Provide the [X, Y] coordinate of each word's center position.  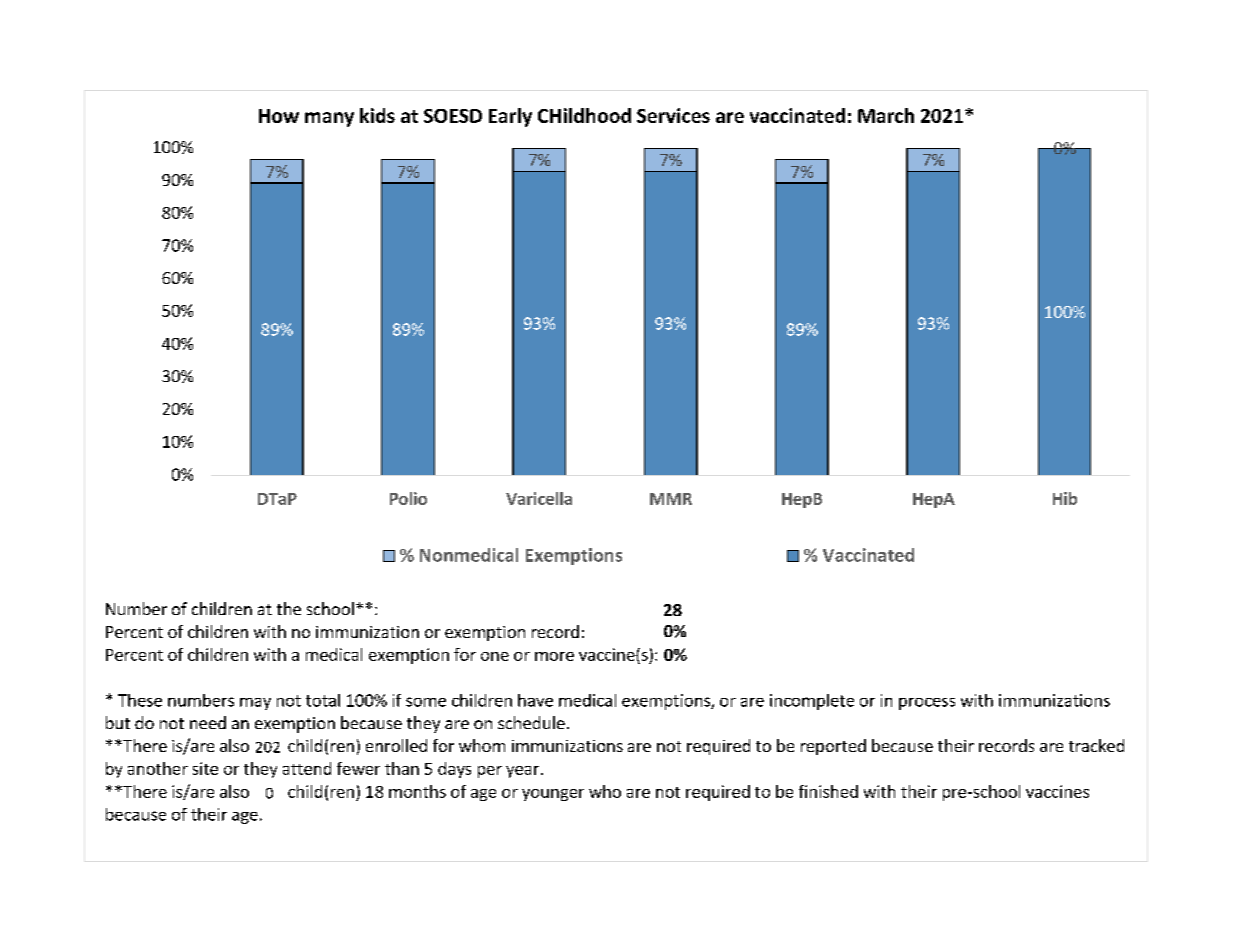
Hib [1065, 498]
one [495, 656]
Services [673, 115]
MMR [671, 499]
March [886, 115]
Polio [408, 498]
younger [553, 795]
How [279, 116]
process [927, 704]
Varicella [539, 498]
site [205, 768]
